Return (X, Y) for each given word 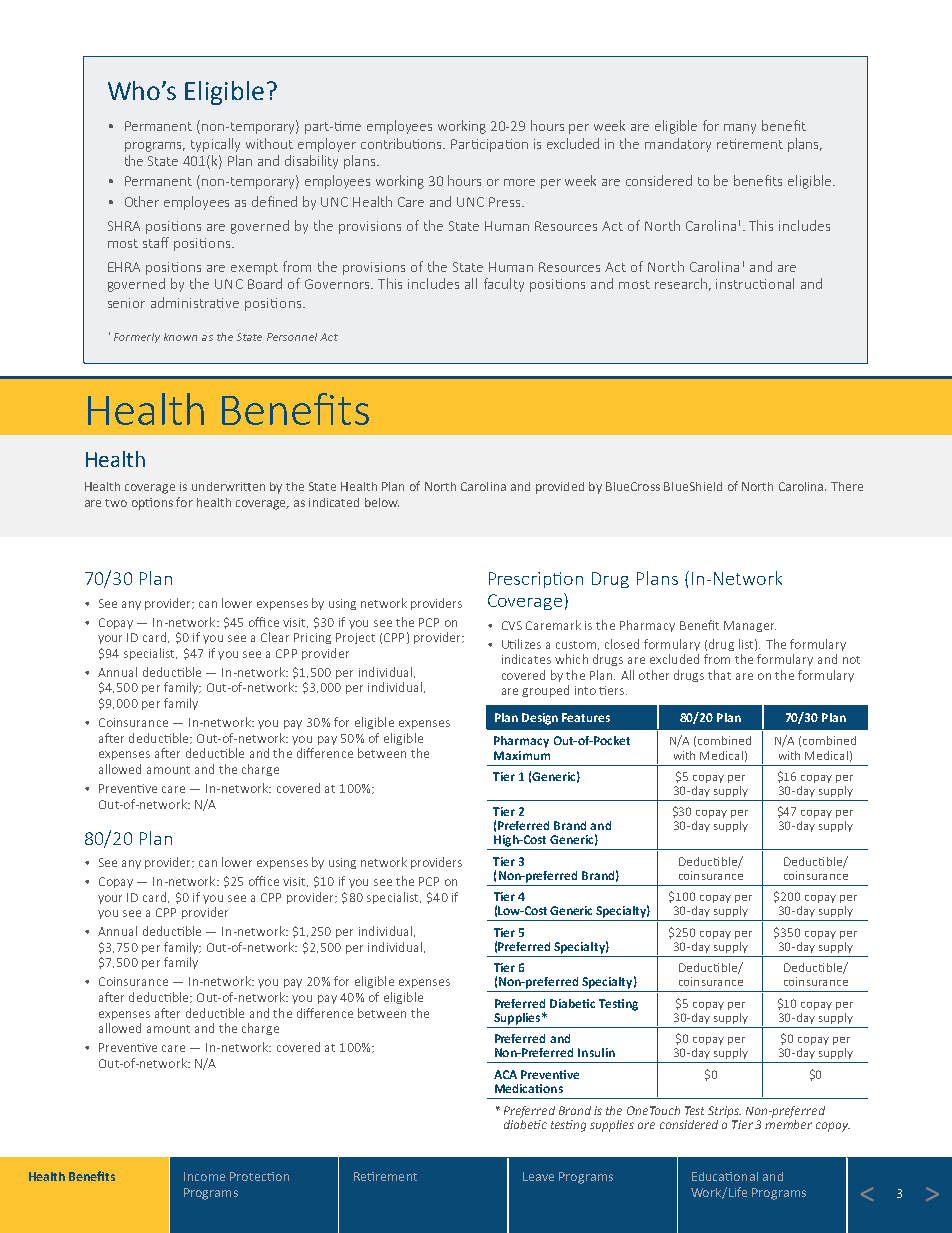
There (847, 486)
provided (560, 488)
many (740, 129)
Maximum (522, 755)
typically (215, 145)
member (788, 1123)
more (519, 182)
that (719, 675)
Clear (275, 637)
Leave (538, 1176)
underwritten (228, 486)
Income (204, 1176)
